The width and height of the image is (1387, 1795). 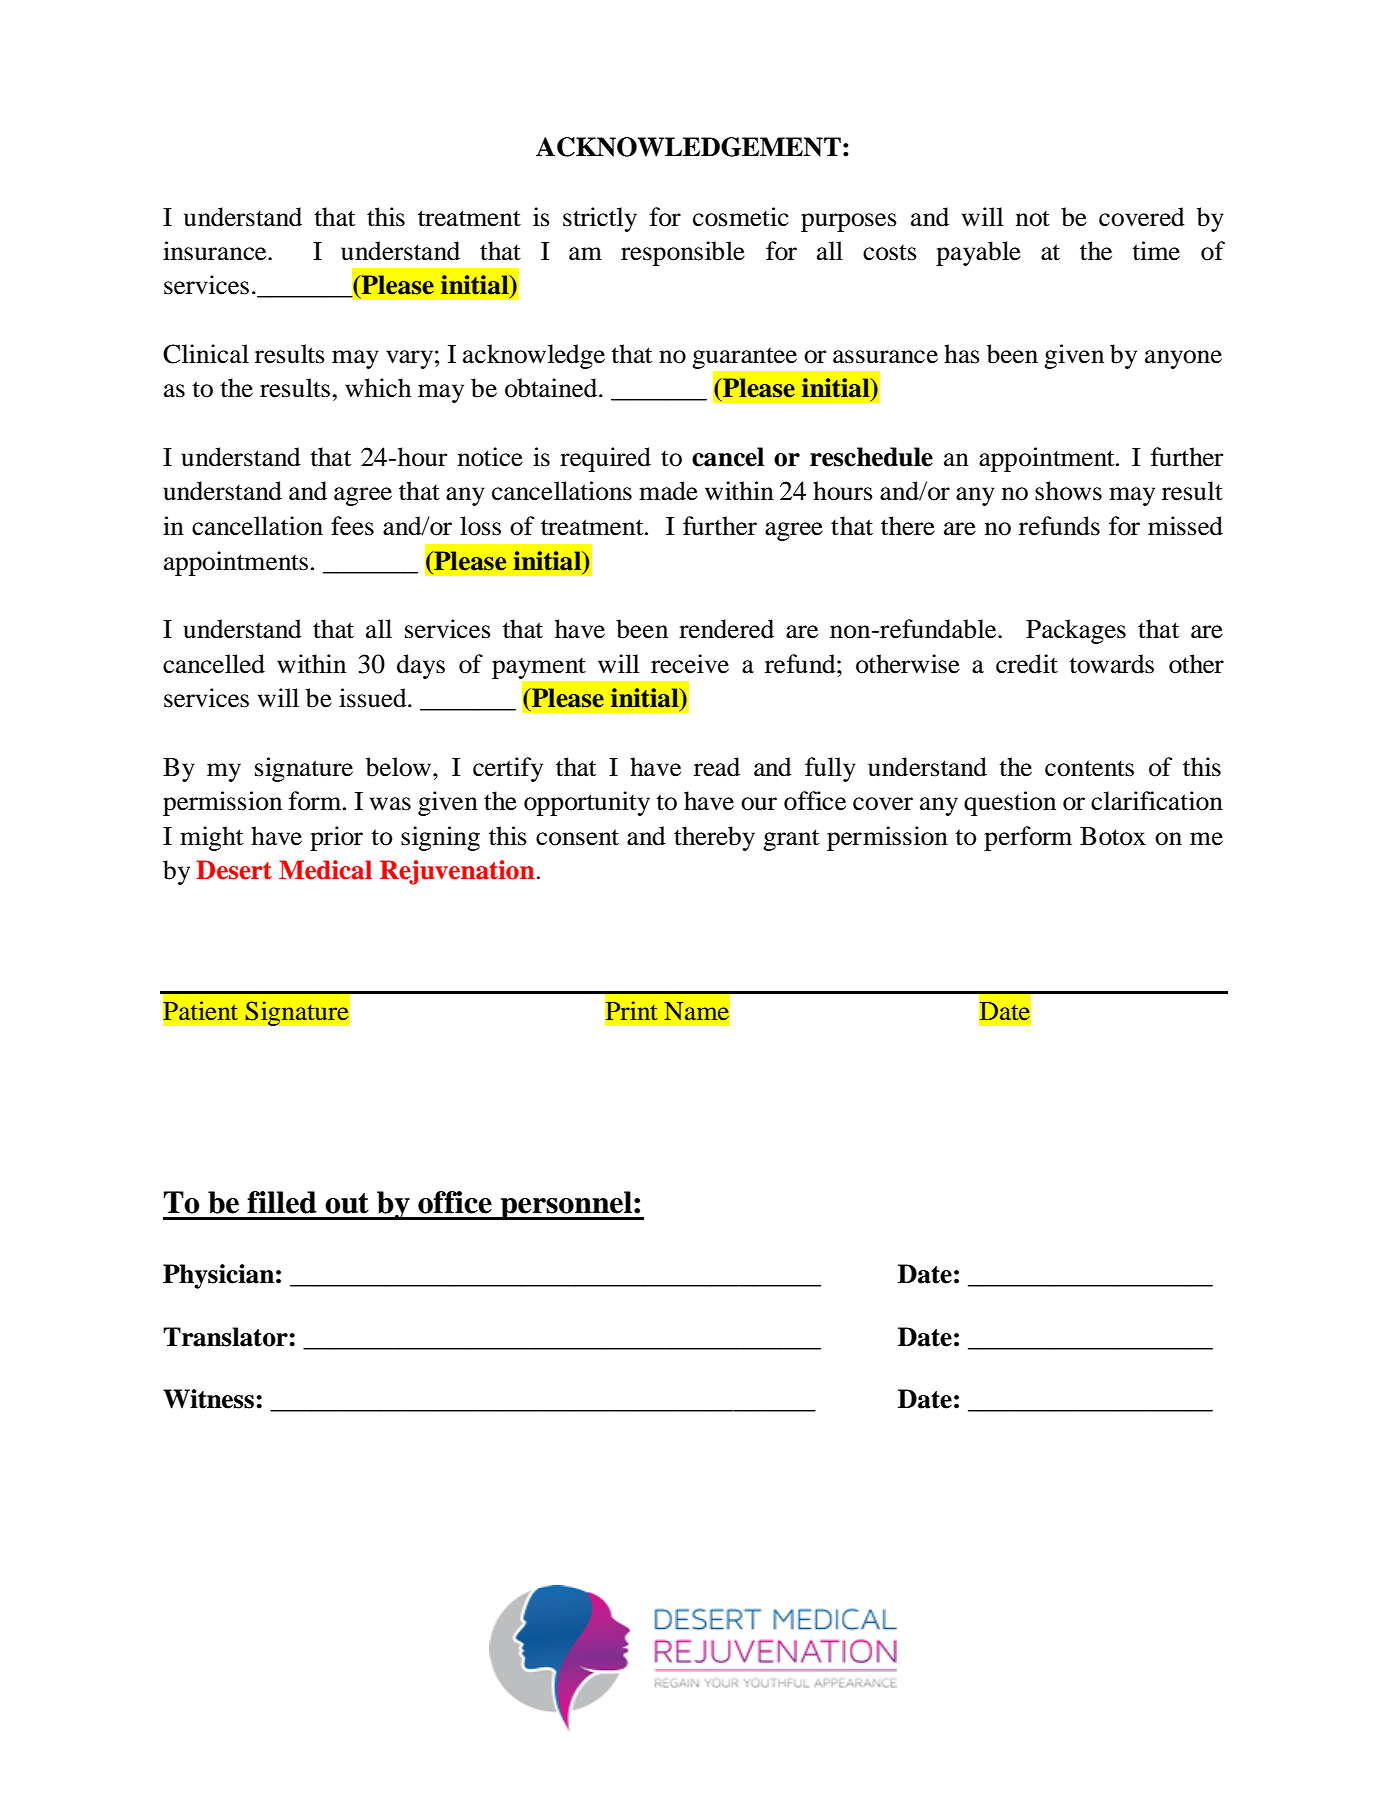 What do you see at coordinates (1156, 251) in the image?
I see `time` at bounding box center [1156, 251].
